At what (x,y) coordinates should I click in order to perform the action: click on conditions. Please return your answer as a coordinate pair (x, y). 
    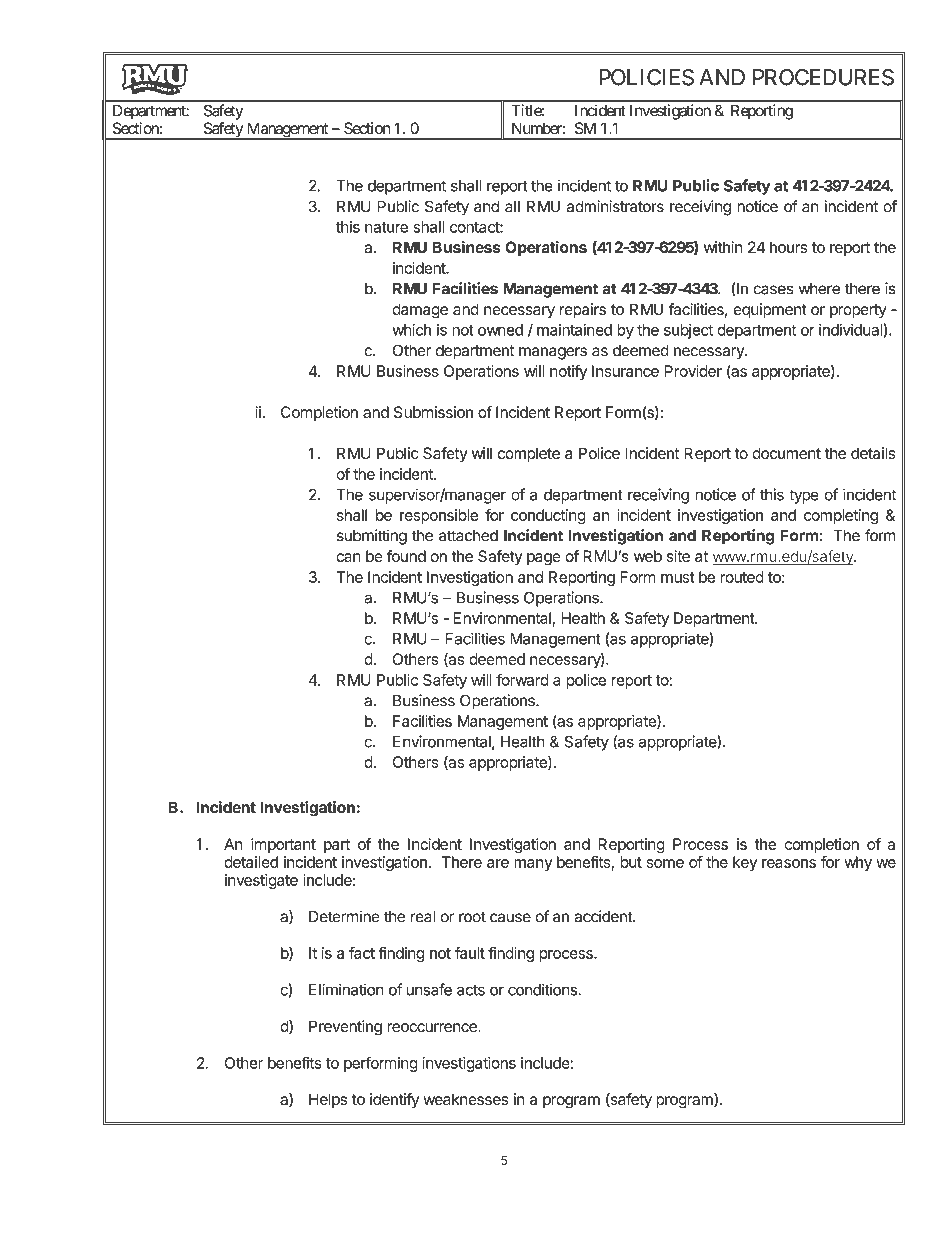
    Looking at the image, I should click on (542, 990).
